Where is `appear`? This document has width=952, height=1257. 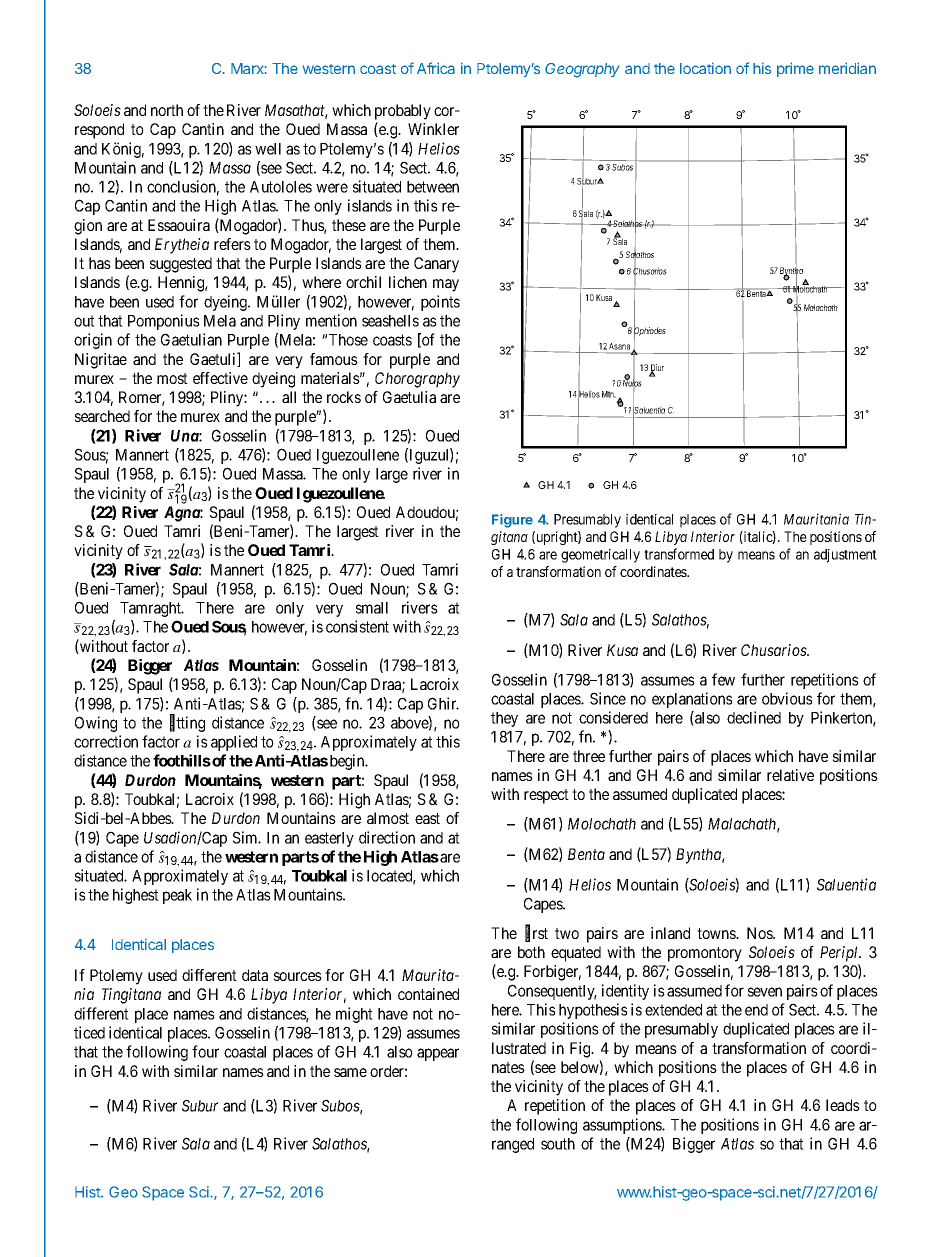 appear is located at coordinates (438, 1054).
